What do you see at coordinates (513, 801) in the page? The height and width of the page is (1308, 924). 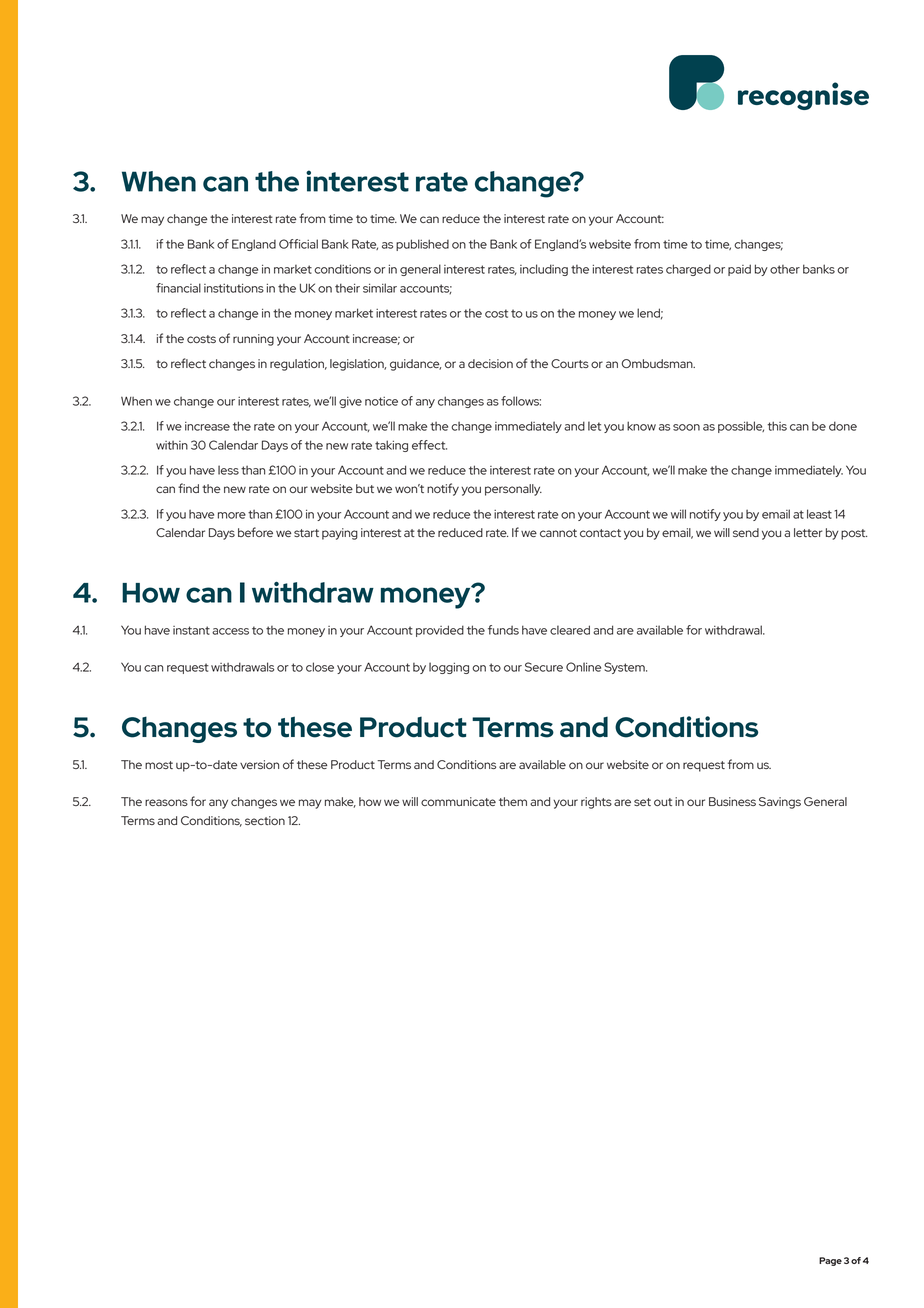 I see `them` at bounding box center [513, 801].
